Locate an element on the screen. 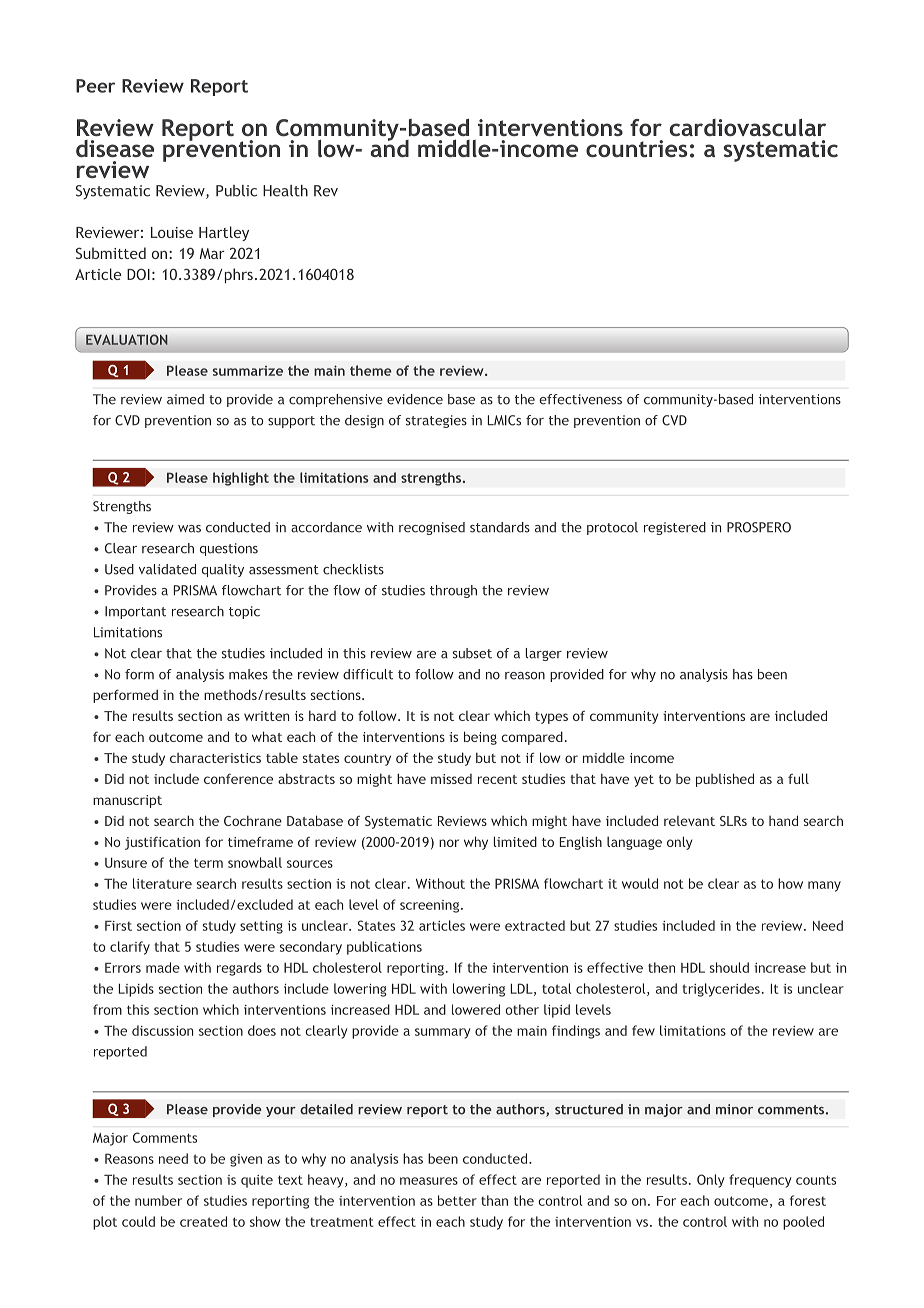 Image resolution: width=924 pixels, height=1308 pixels. cardiovascular is located at coordinates (748, 127).
